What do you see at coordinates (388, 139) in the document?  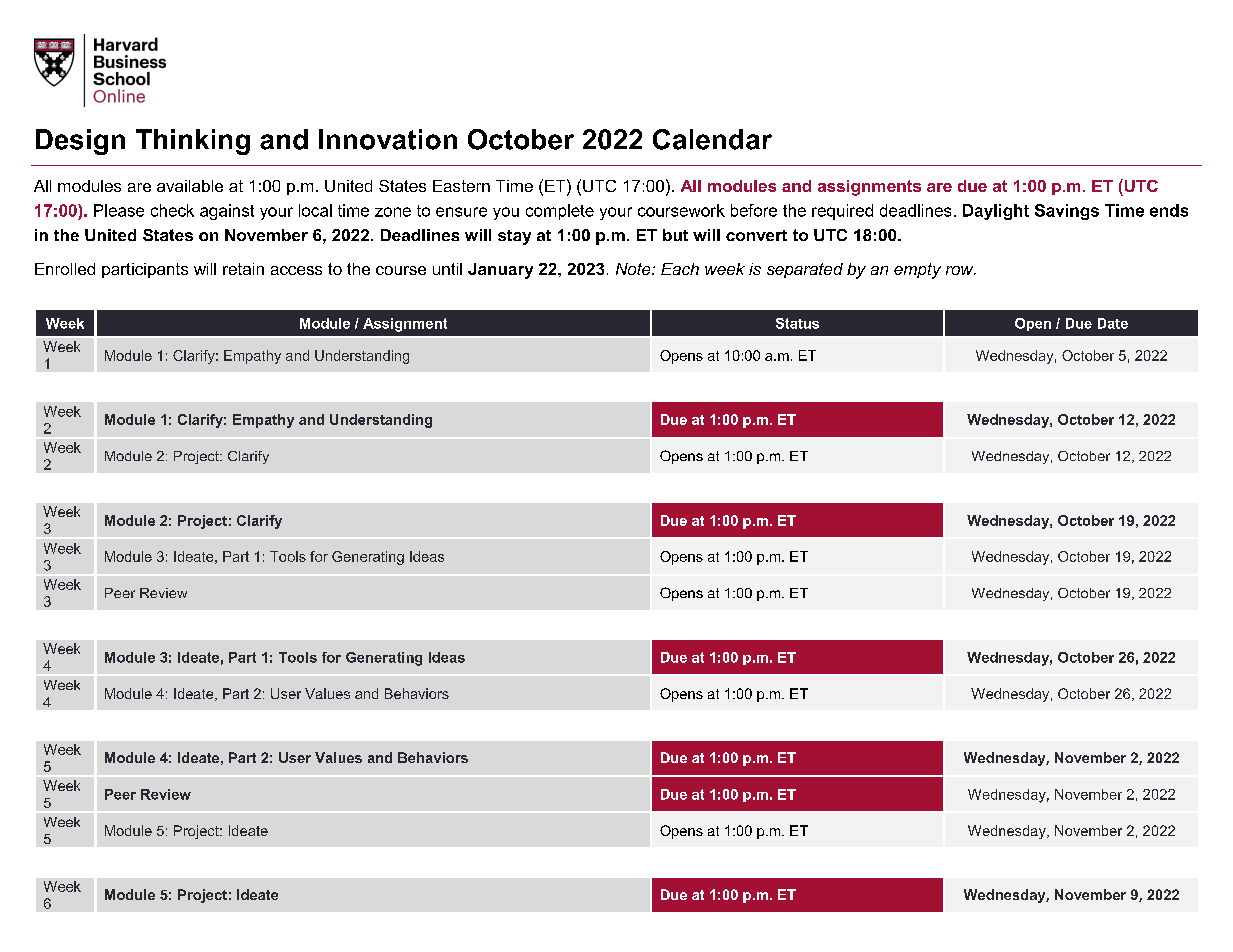 I see `Innovation` at bounding box center [388, 139].
